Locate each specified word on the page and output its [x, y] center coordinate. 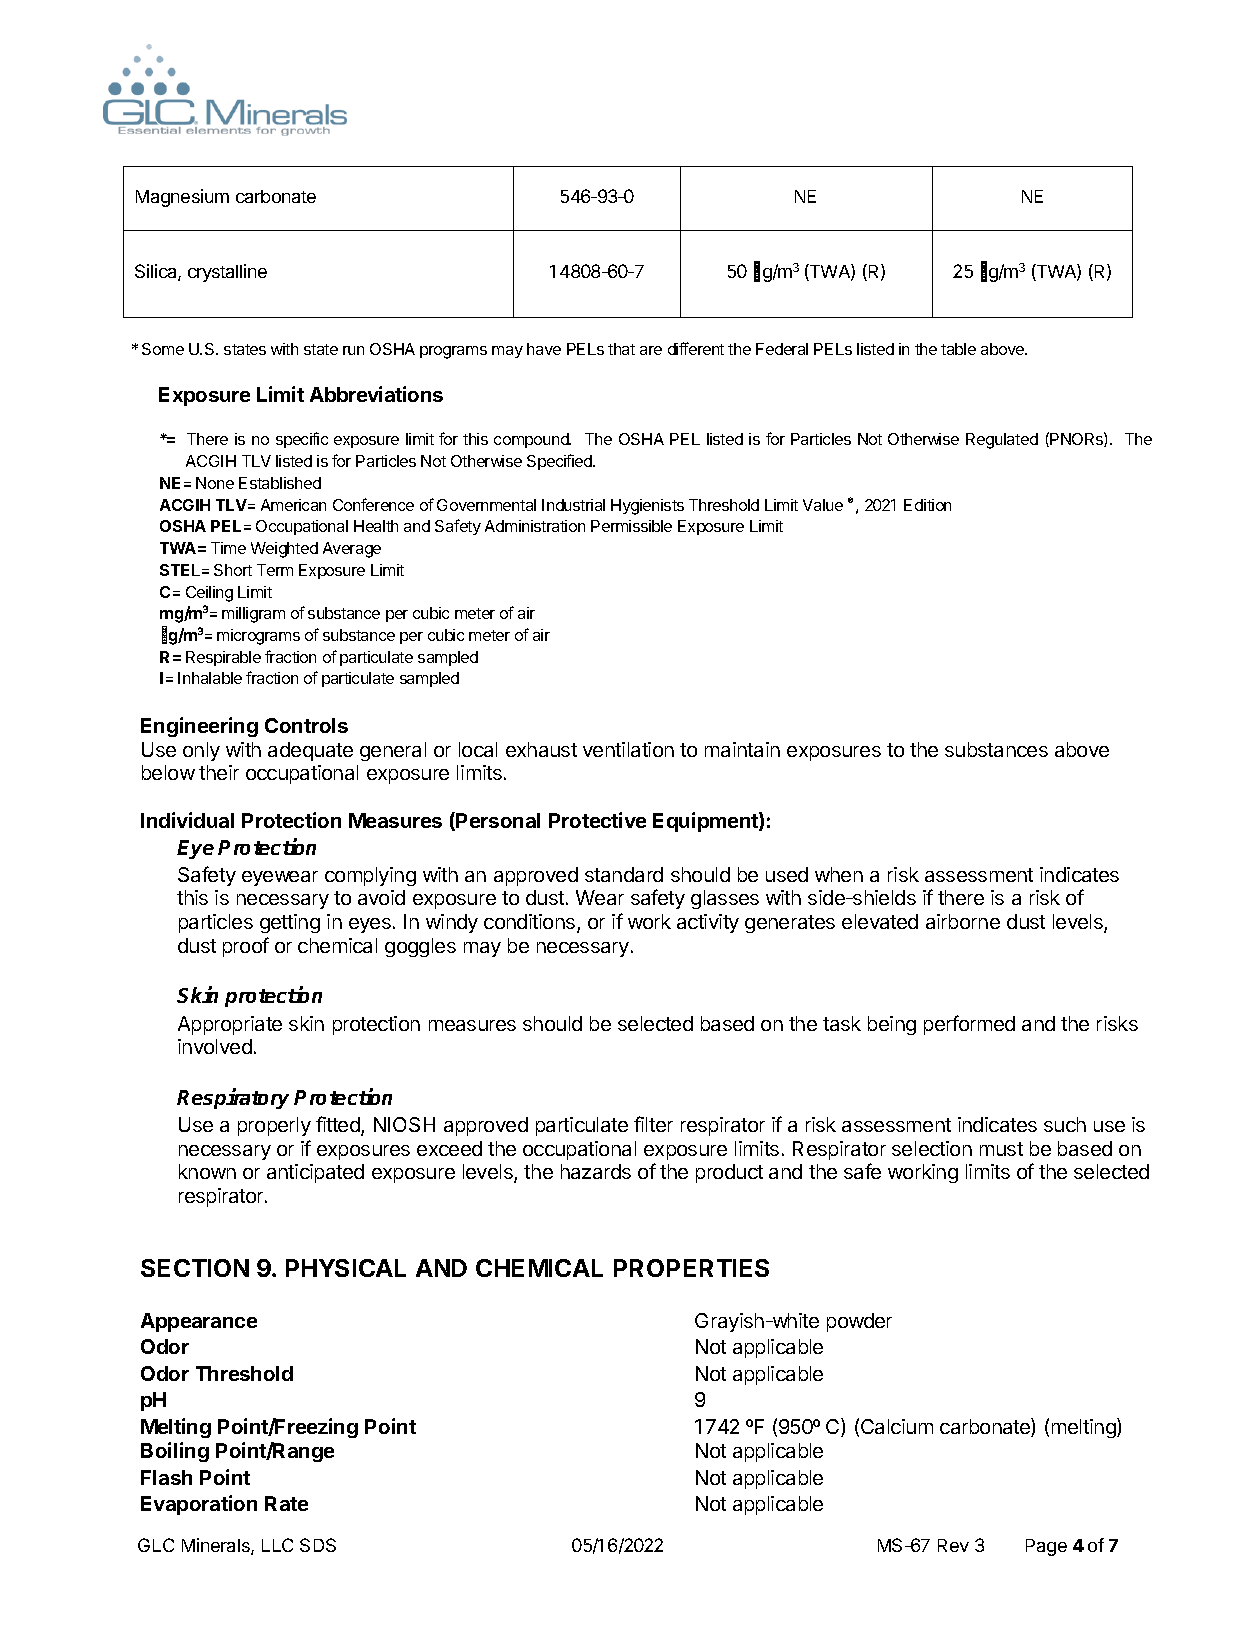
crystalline [227, 273]
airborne [963, 921]
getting [290, 923]
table [958, 349]
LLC [277, 1545]
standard [624, 874]
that [621, 349]
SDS [318, 1545]
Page [1046, 1547]
